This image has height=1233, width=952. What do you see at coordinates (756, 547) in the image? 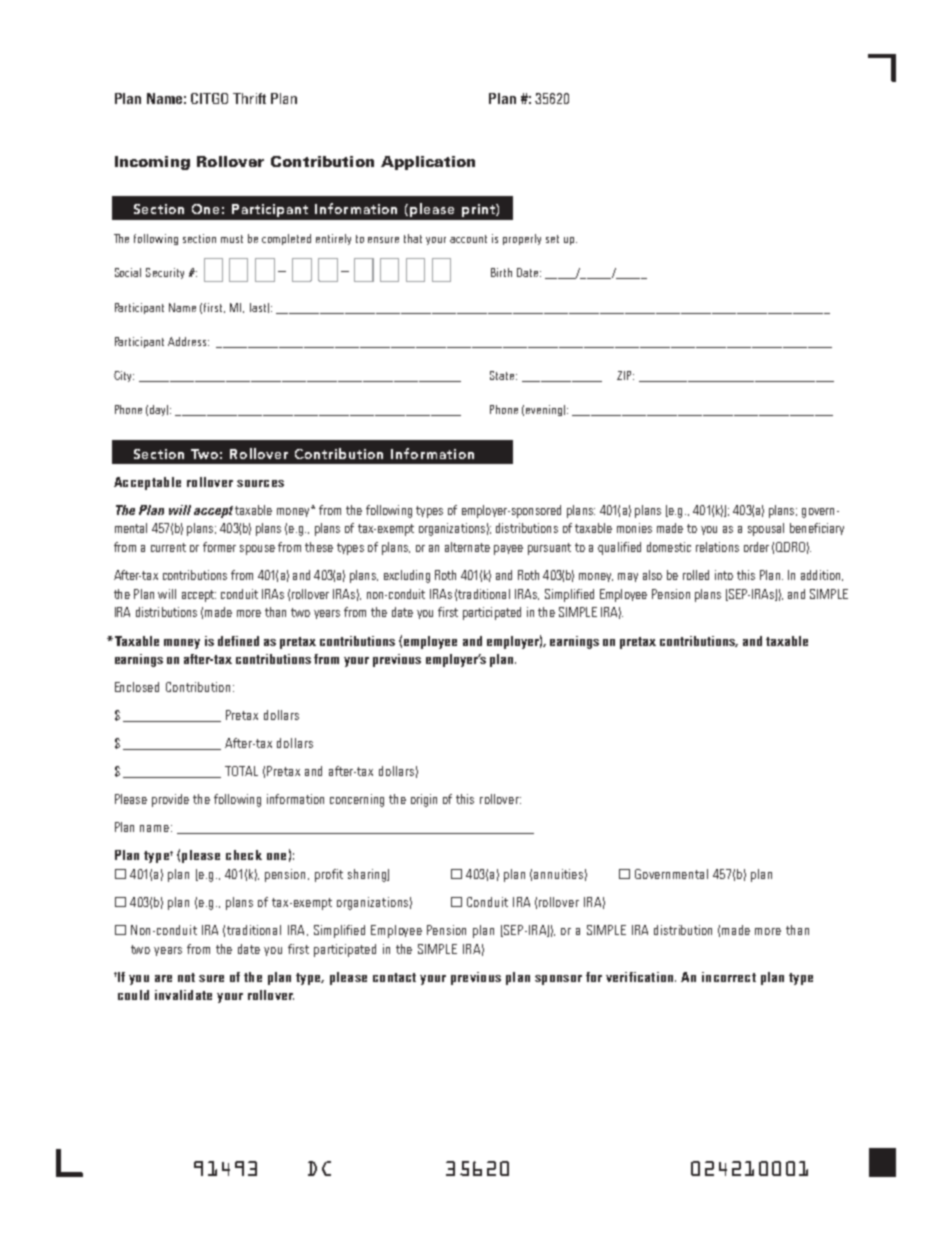
I see `order` at bounding box center [756, 547].
